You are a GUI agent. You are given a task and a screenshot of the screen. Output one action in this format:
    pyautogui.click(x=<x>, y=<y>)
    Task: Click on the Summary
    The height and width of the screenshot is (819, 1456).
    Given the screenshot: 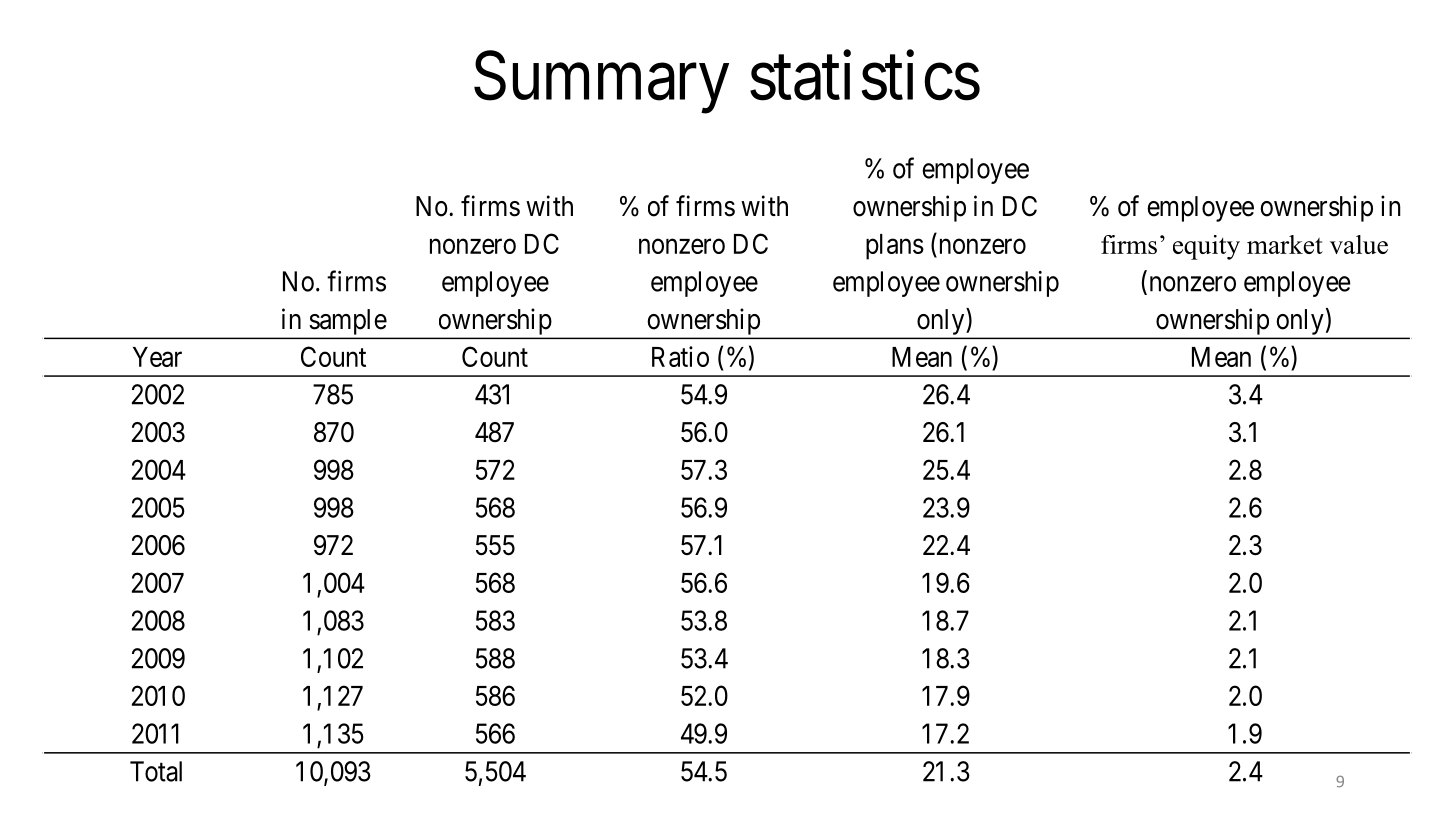 What is the action you would take?
    pyautogui.click(x=601, y=83)
